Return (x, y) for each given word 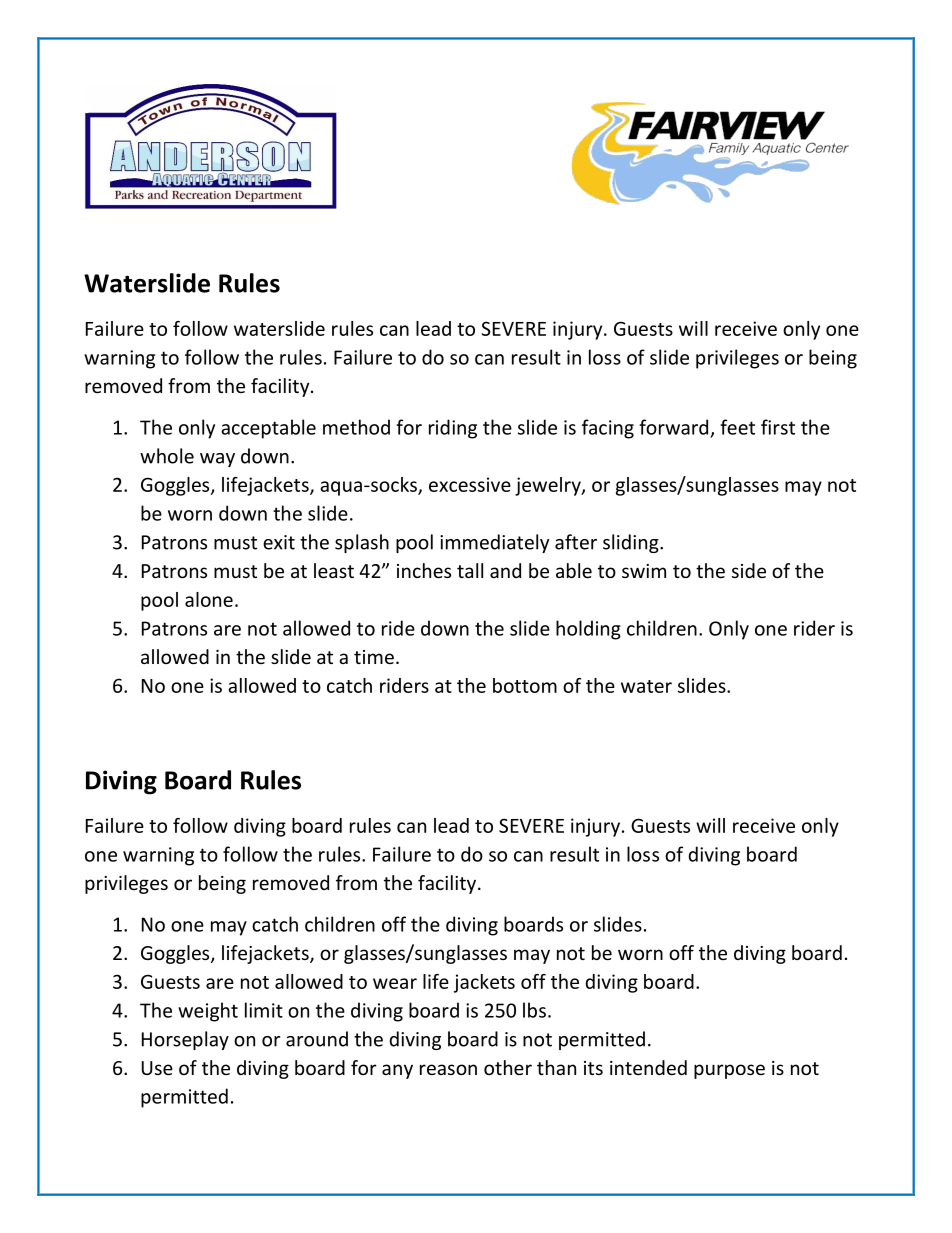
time (374, 657)
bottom (525, 685)
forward (673, 427)
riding (453, 429)
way (217, 460)
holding (588, 630)
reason (448, 1069)
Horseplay (185, 1040)
